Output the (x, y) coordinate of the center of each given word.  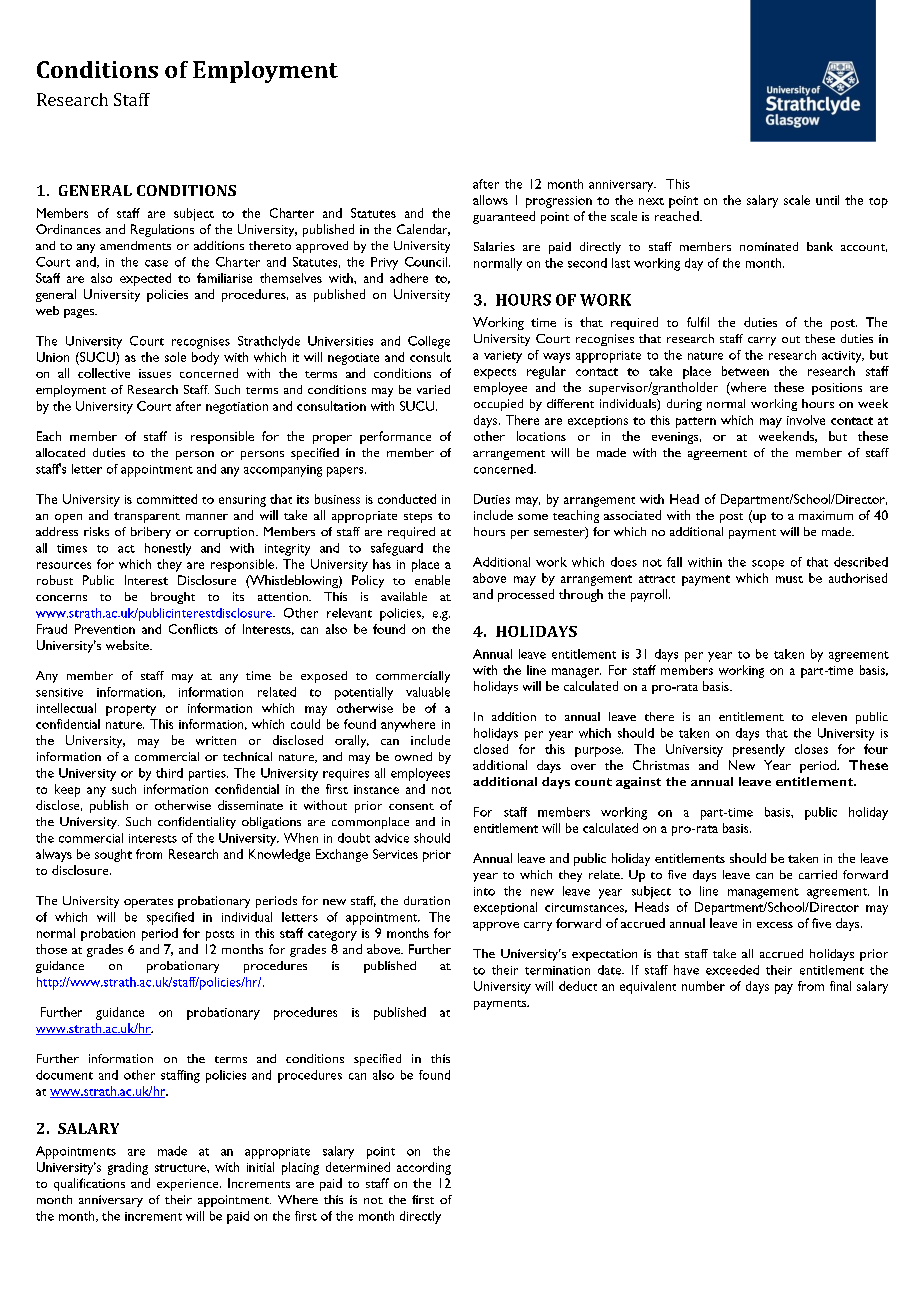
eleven (829, 716)
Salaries (494, 246)
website (128, 645)
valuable (428, 692)
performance (395, 437)
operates (148, 903)
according (424, 1168)
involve (806, 420)
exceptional (505, 908)
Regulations (162, 230)
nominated (769, 246)
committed (167, 499)
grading (128, 1168)
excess (775, 925)
